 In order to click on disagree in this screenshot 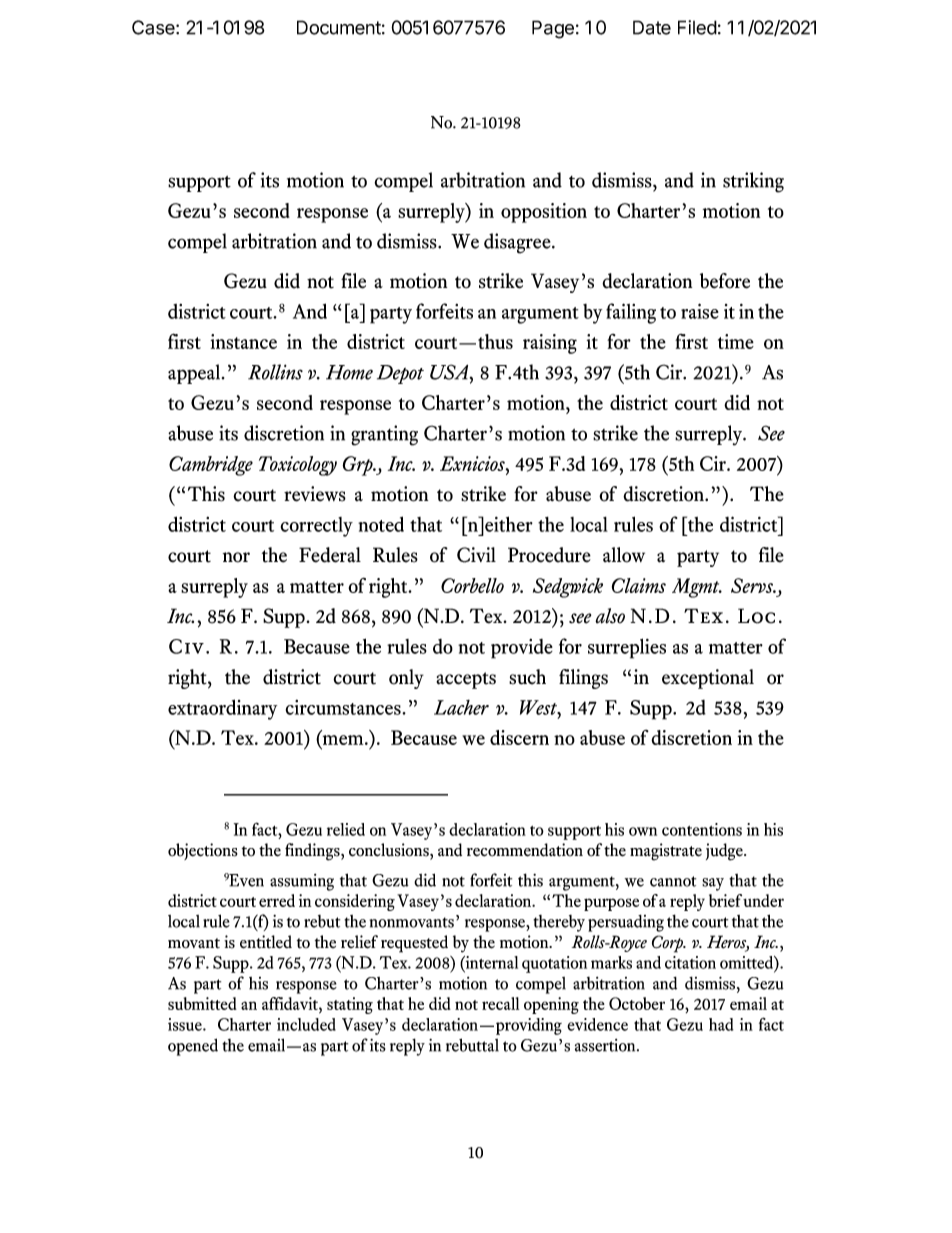, I will do `click(518, 243)`.
